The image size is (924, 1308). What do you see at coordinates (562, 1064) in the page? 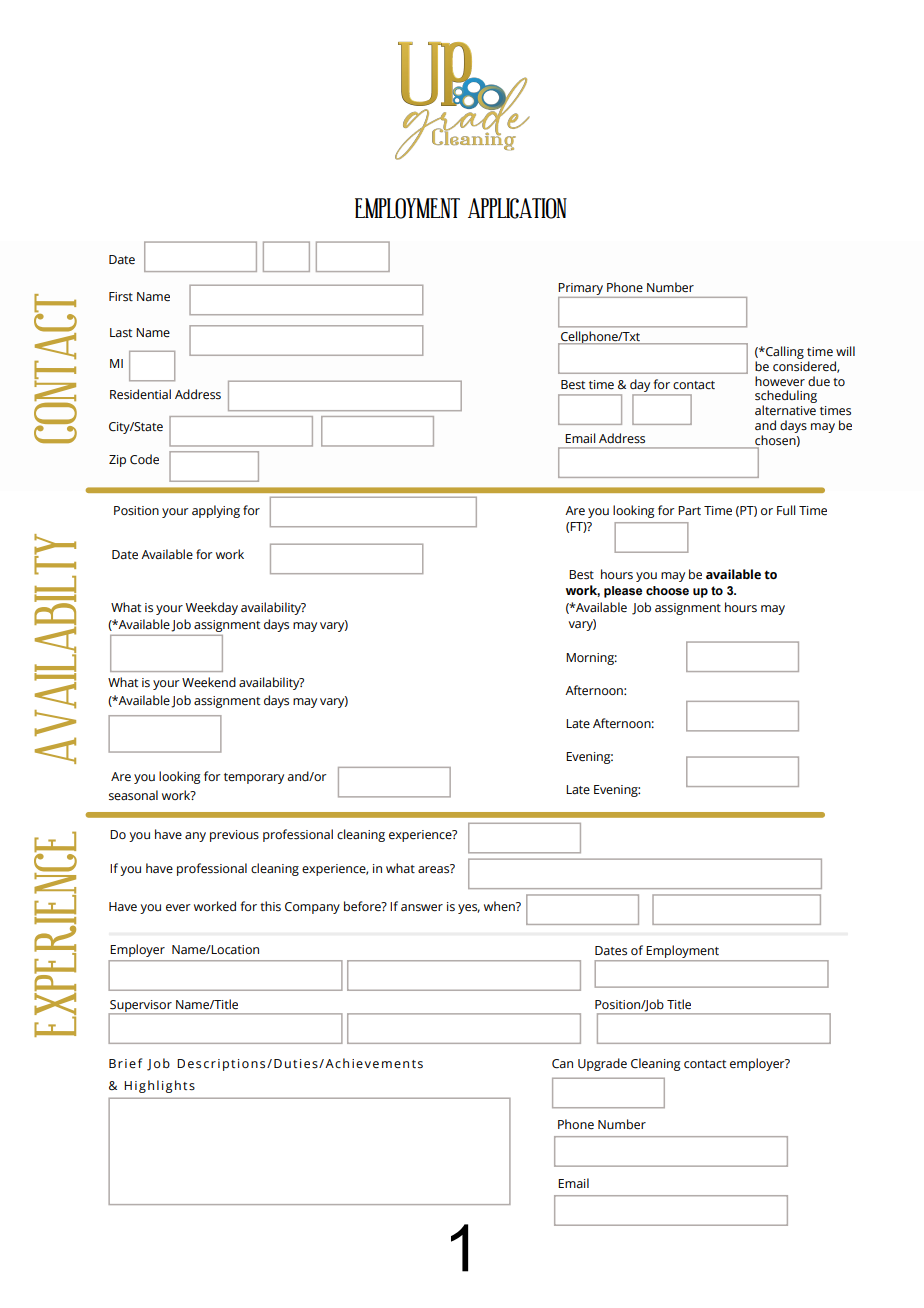
I see `Can` at bounding box center [562, 1064].
